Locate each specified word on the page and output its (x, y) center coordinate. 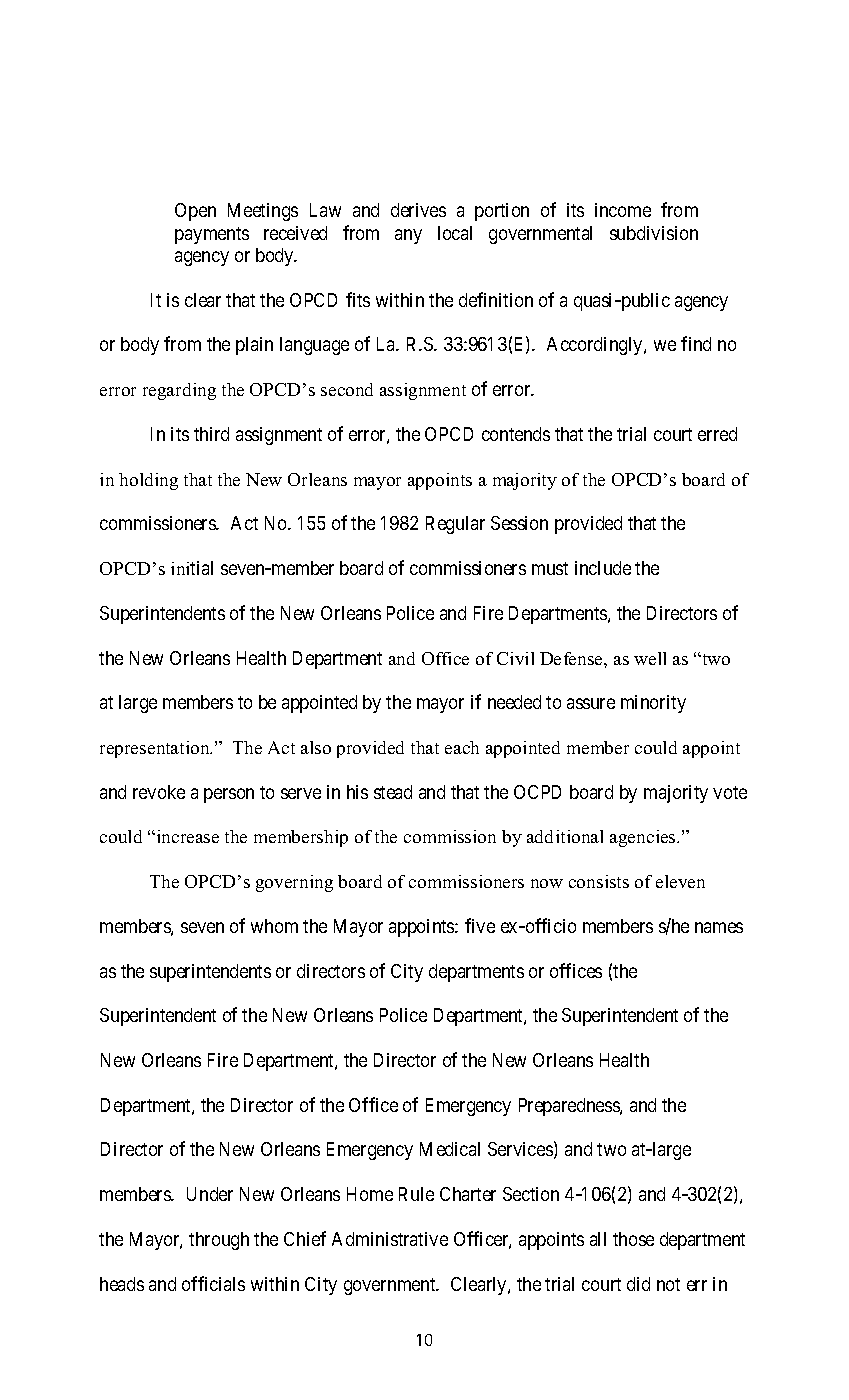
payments (212, 235)
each (462, 747)
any (408, 236)
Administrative (390, 1239)
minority (653, 704)
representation (156, 749)
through (219, 1241)
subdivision (654, 233)
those (633, 1239)
